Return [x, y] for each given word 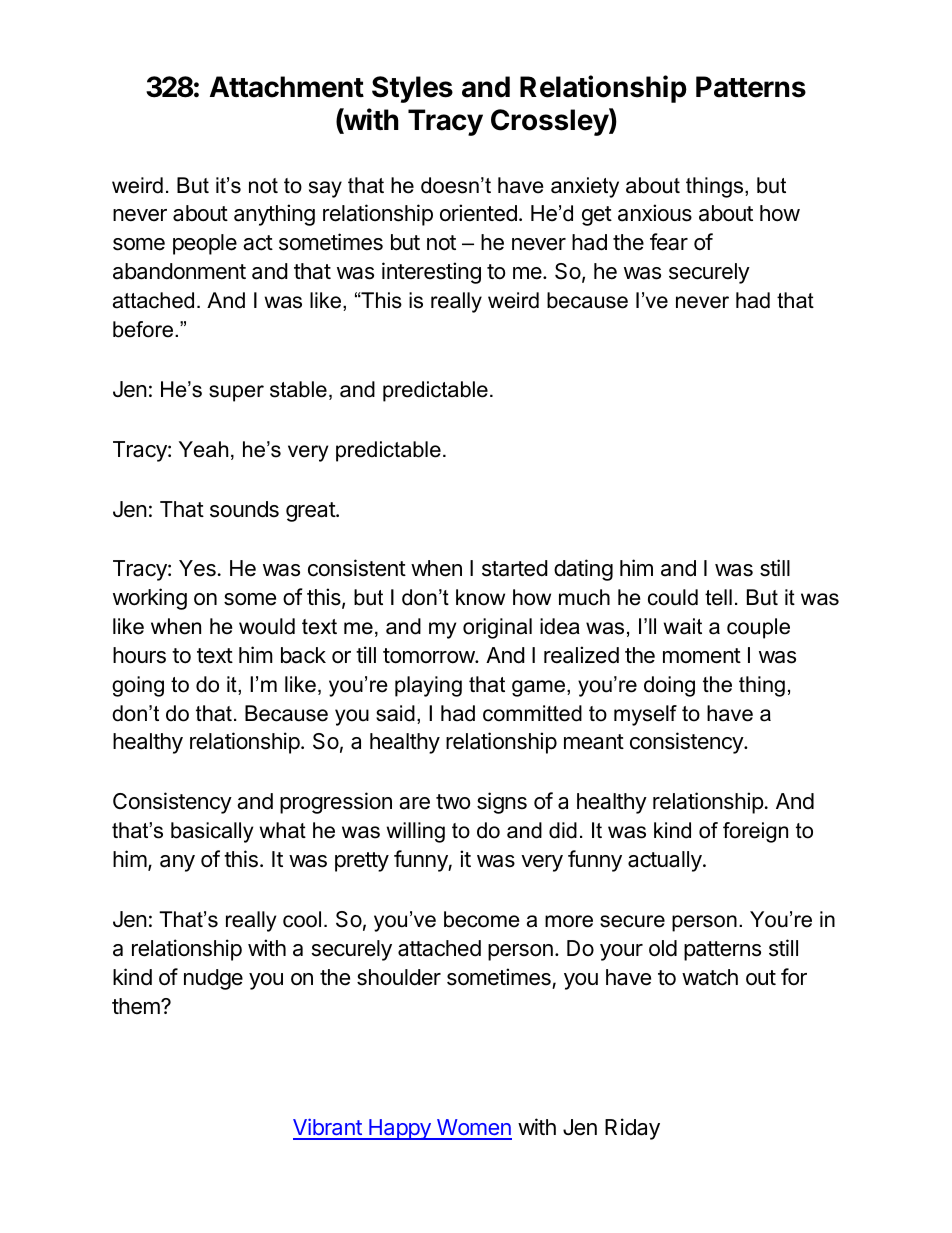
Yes [197, 568]
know [480, 597]
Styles [412, 89]
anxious [655, 213]
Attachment [287, 87]
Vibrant [328, 1128]
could [673, 597]
